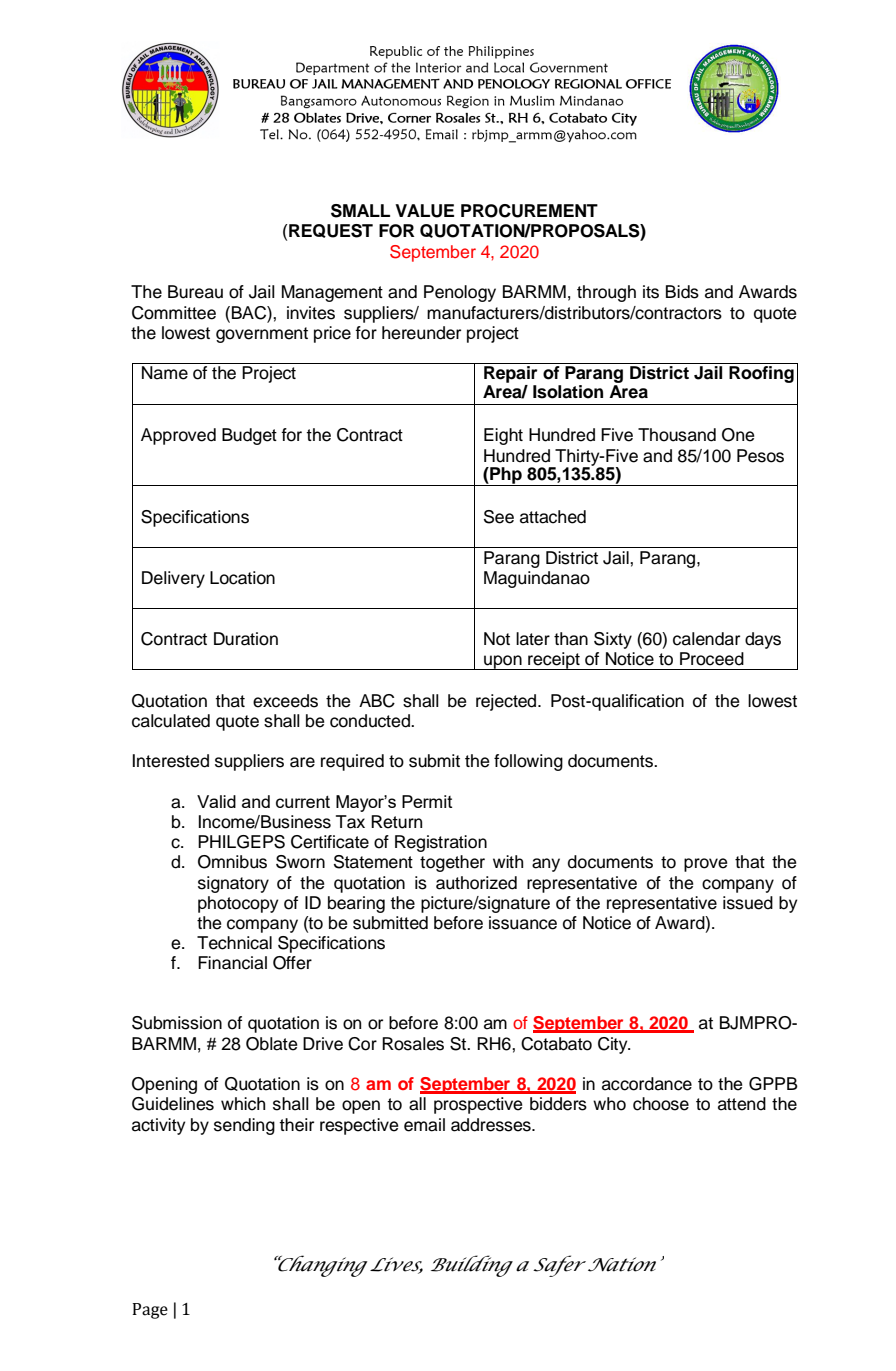  What do you see at coordinates (712, 659) in the image?
I see `Proceed` at bounding box center [712, 659].
